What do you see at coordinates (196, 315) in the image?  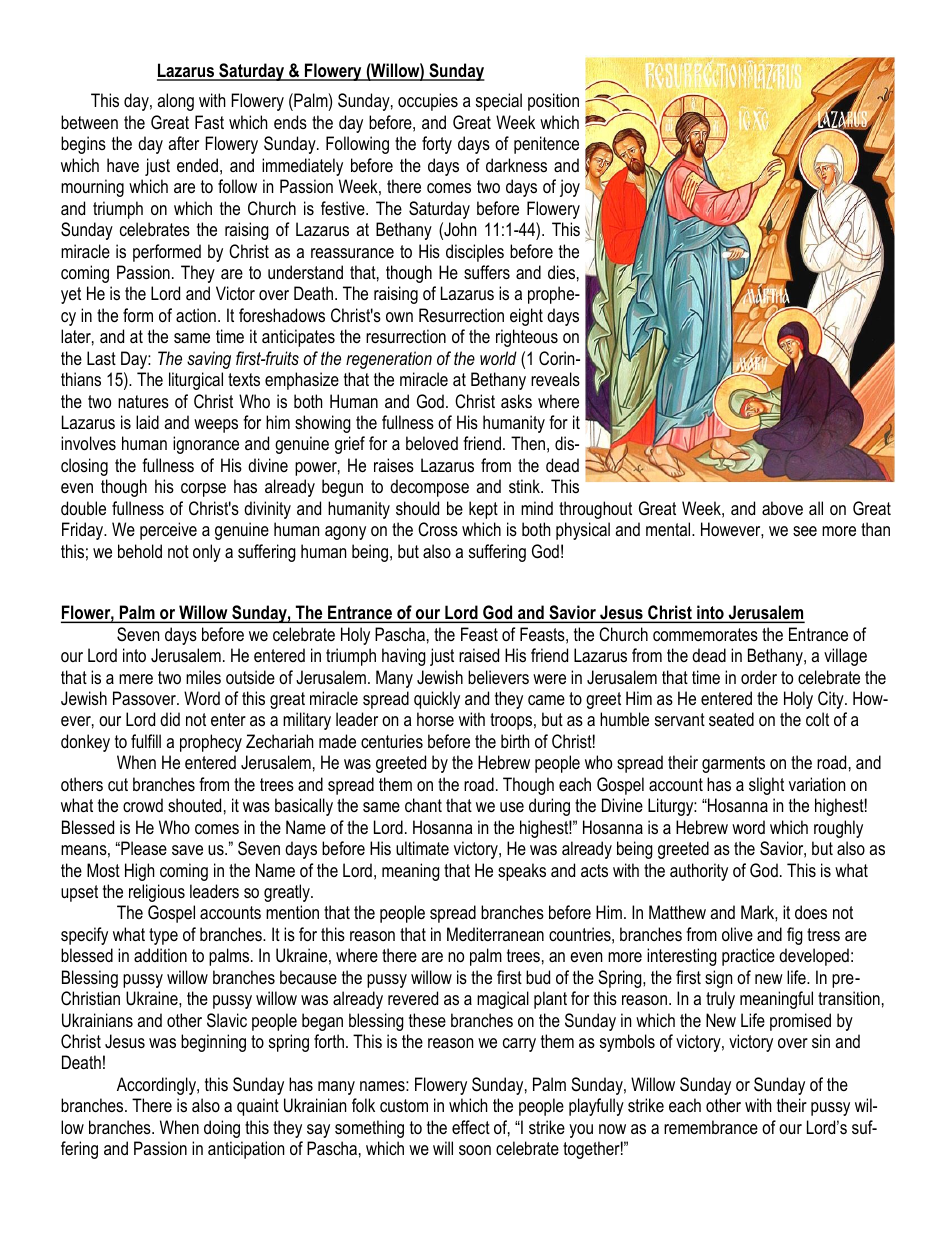 I see `action` at bounding box center [196, 315].
